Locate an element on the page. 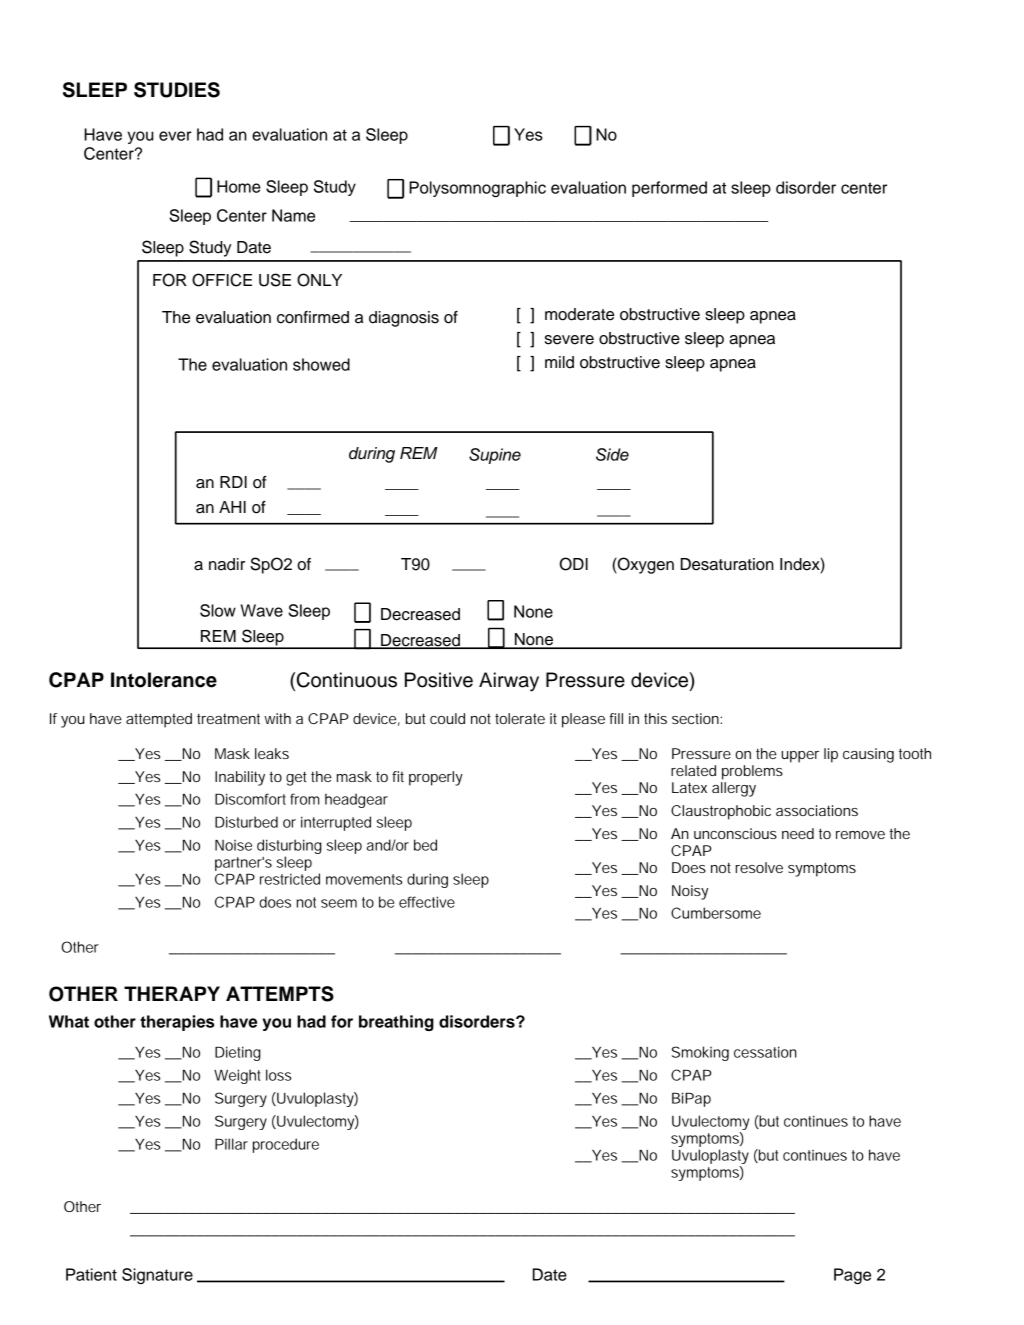 The width and height of the image is (1024, 1325). procedure is located at coordinates (286, 1145).
